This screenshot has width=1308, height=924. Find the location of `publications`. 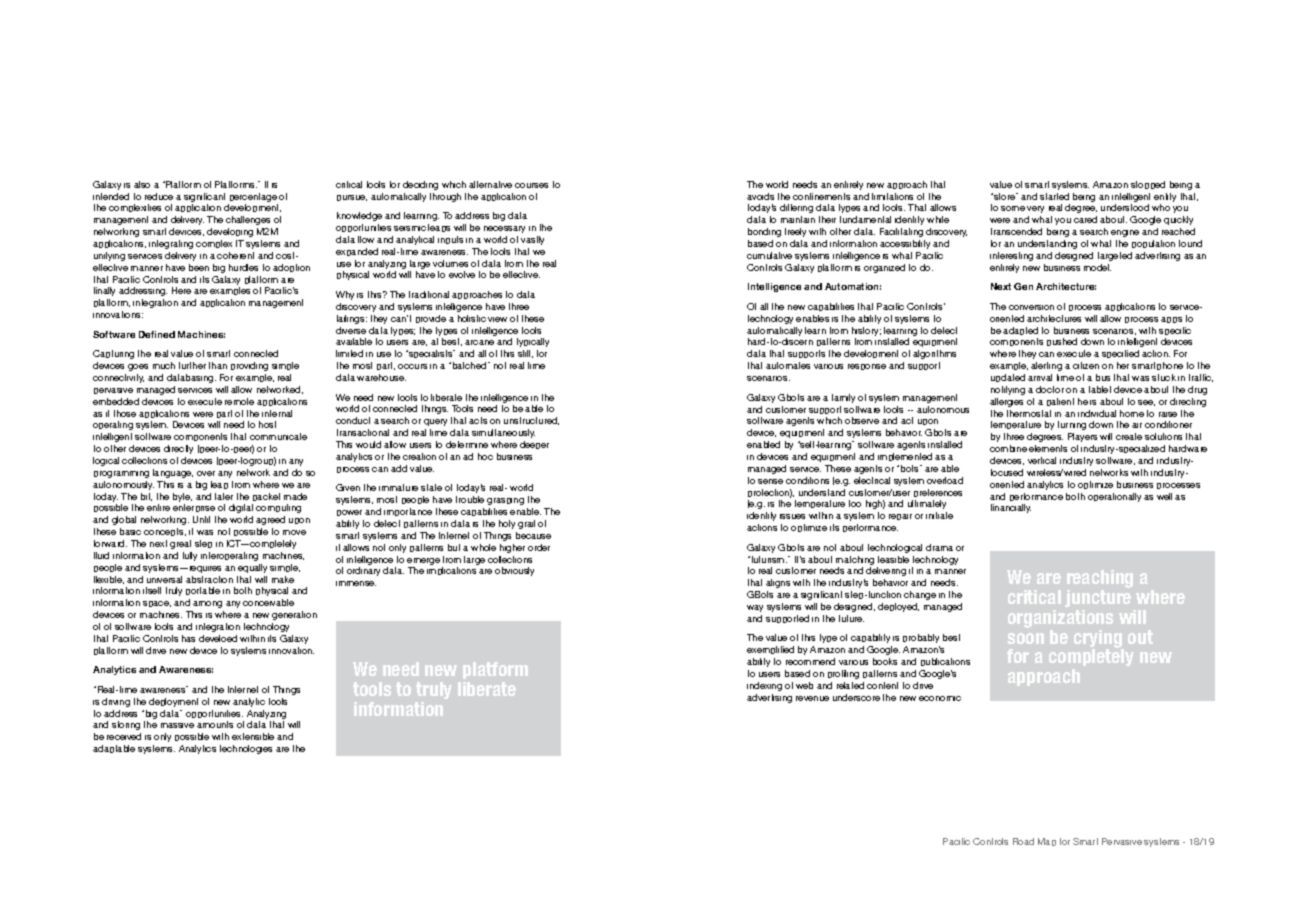

publications is located at coordinates (945, 662).
